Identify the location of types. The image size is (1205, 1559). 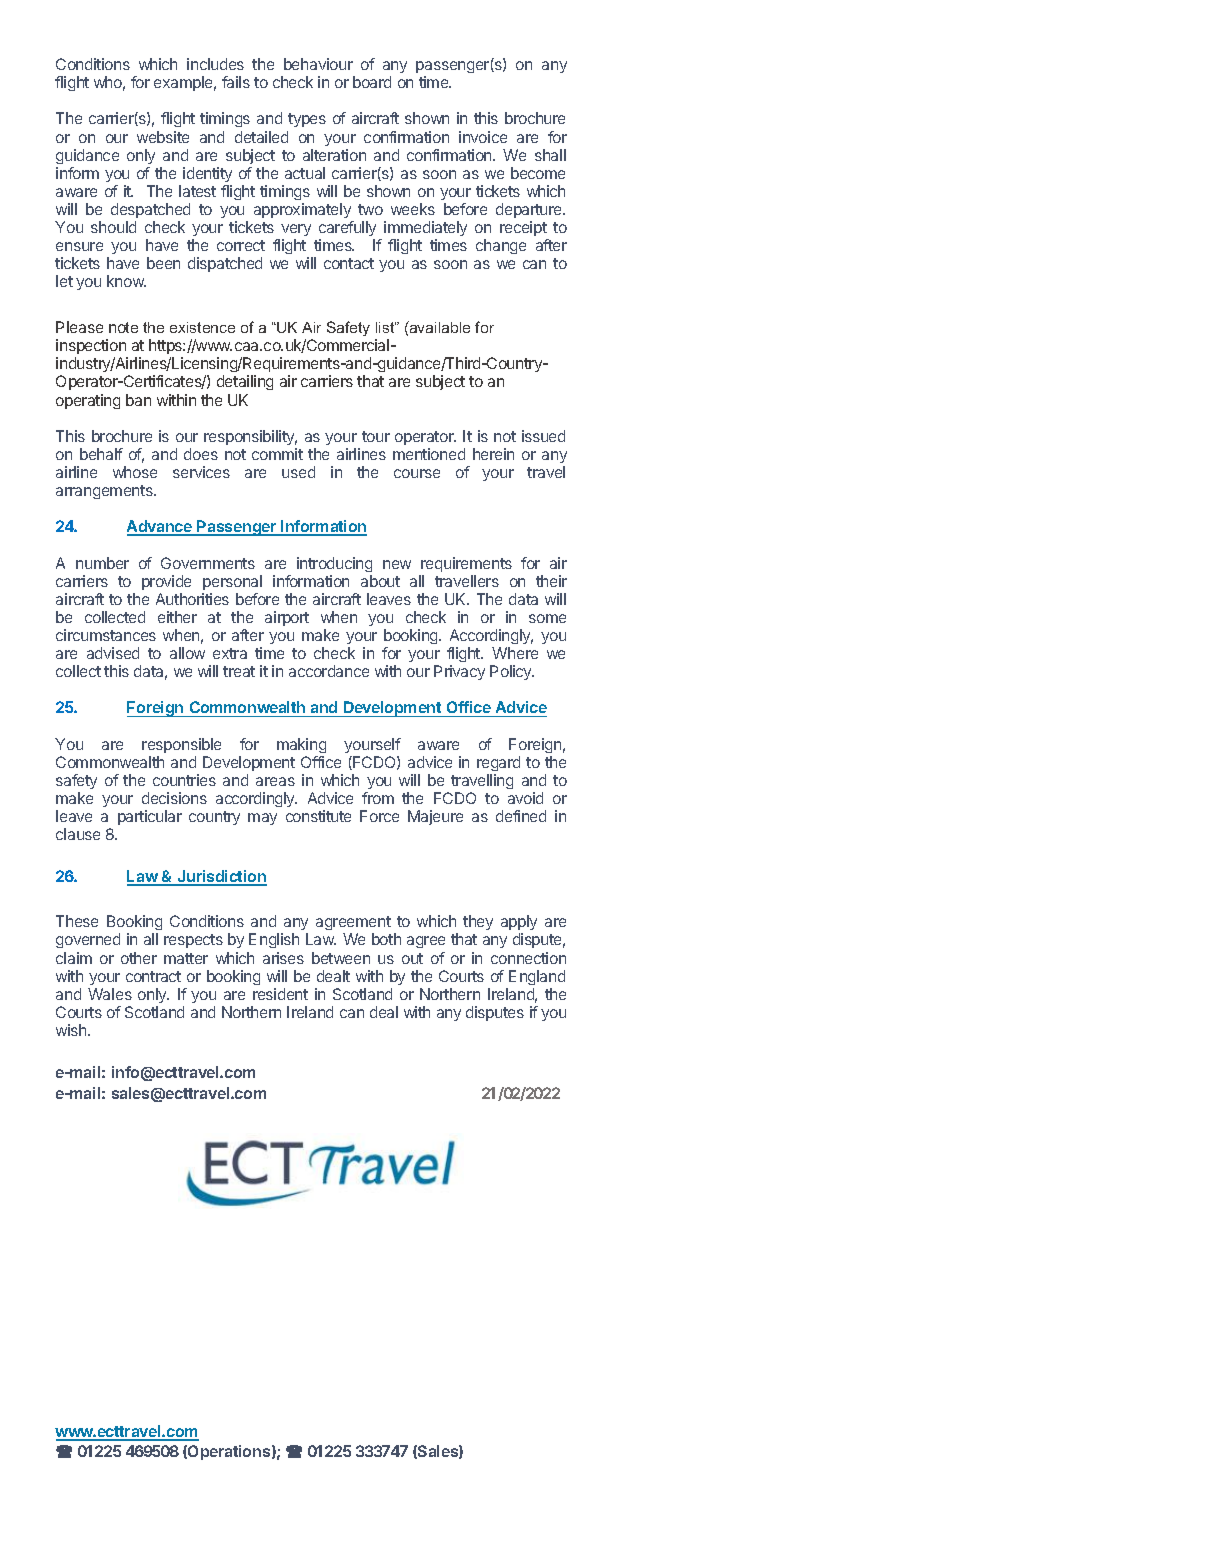
(307, 120).
